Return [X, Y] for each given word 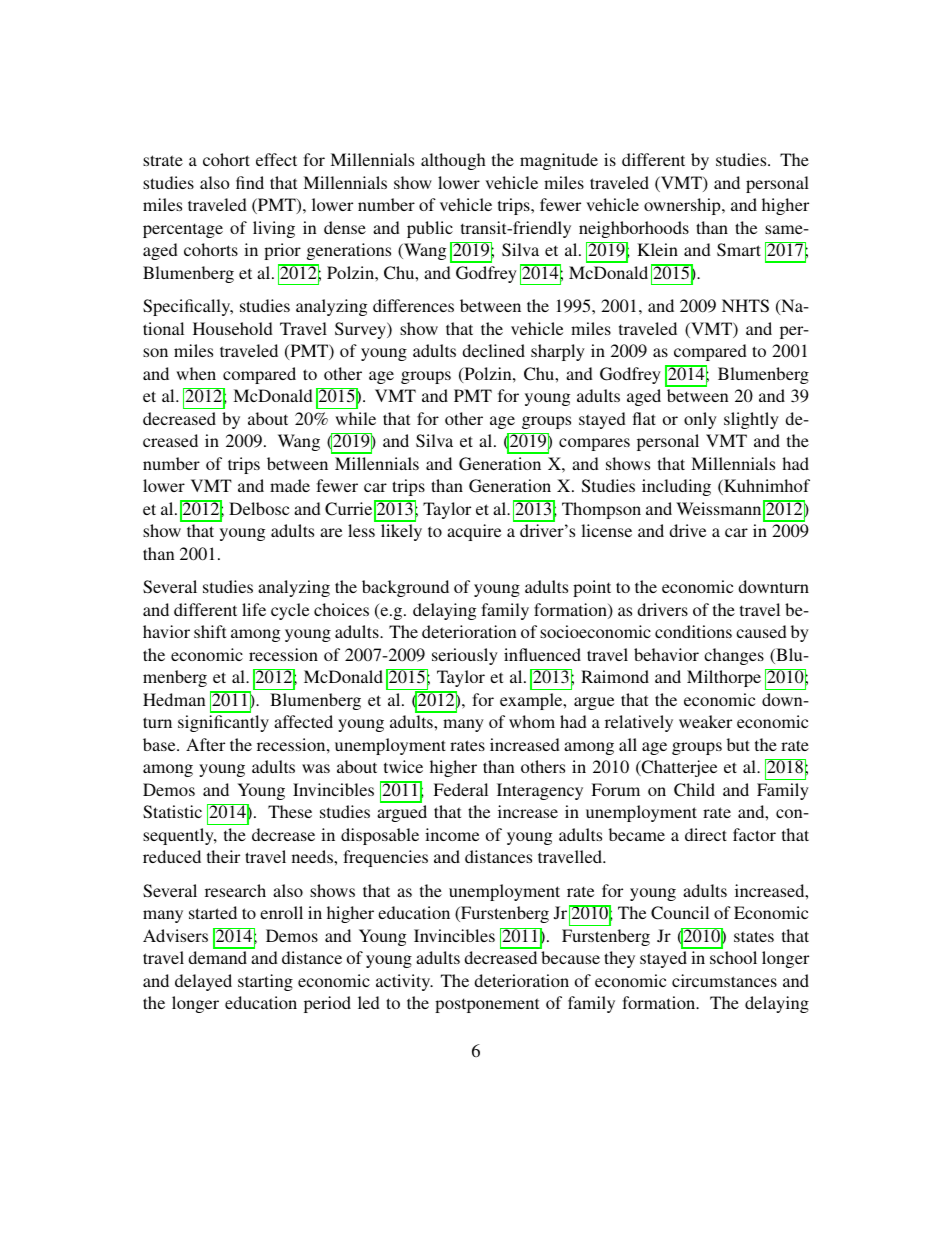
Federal [460, 789]
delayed [203, 982]
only [700, 420]
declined [493, 350]
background [405, 588]
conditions [693, 631]
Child [694, 790]
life [254, 609]
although [453, 161]
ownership [683, 206]
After [205, 744]
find [250, 182]
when [196, 373]
